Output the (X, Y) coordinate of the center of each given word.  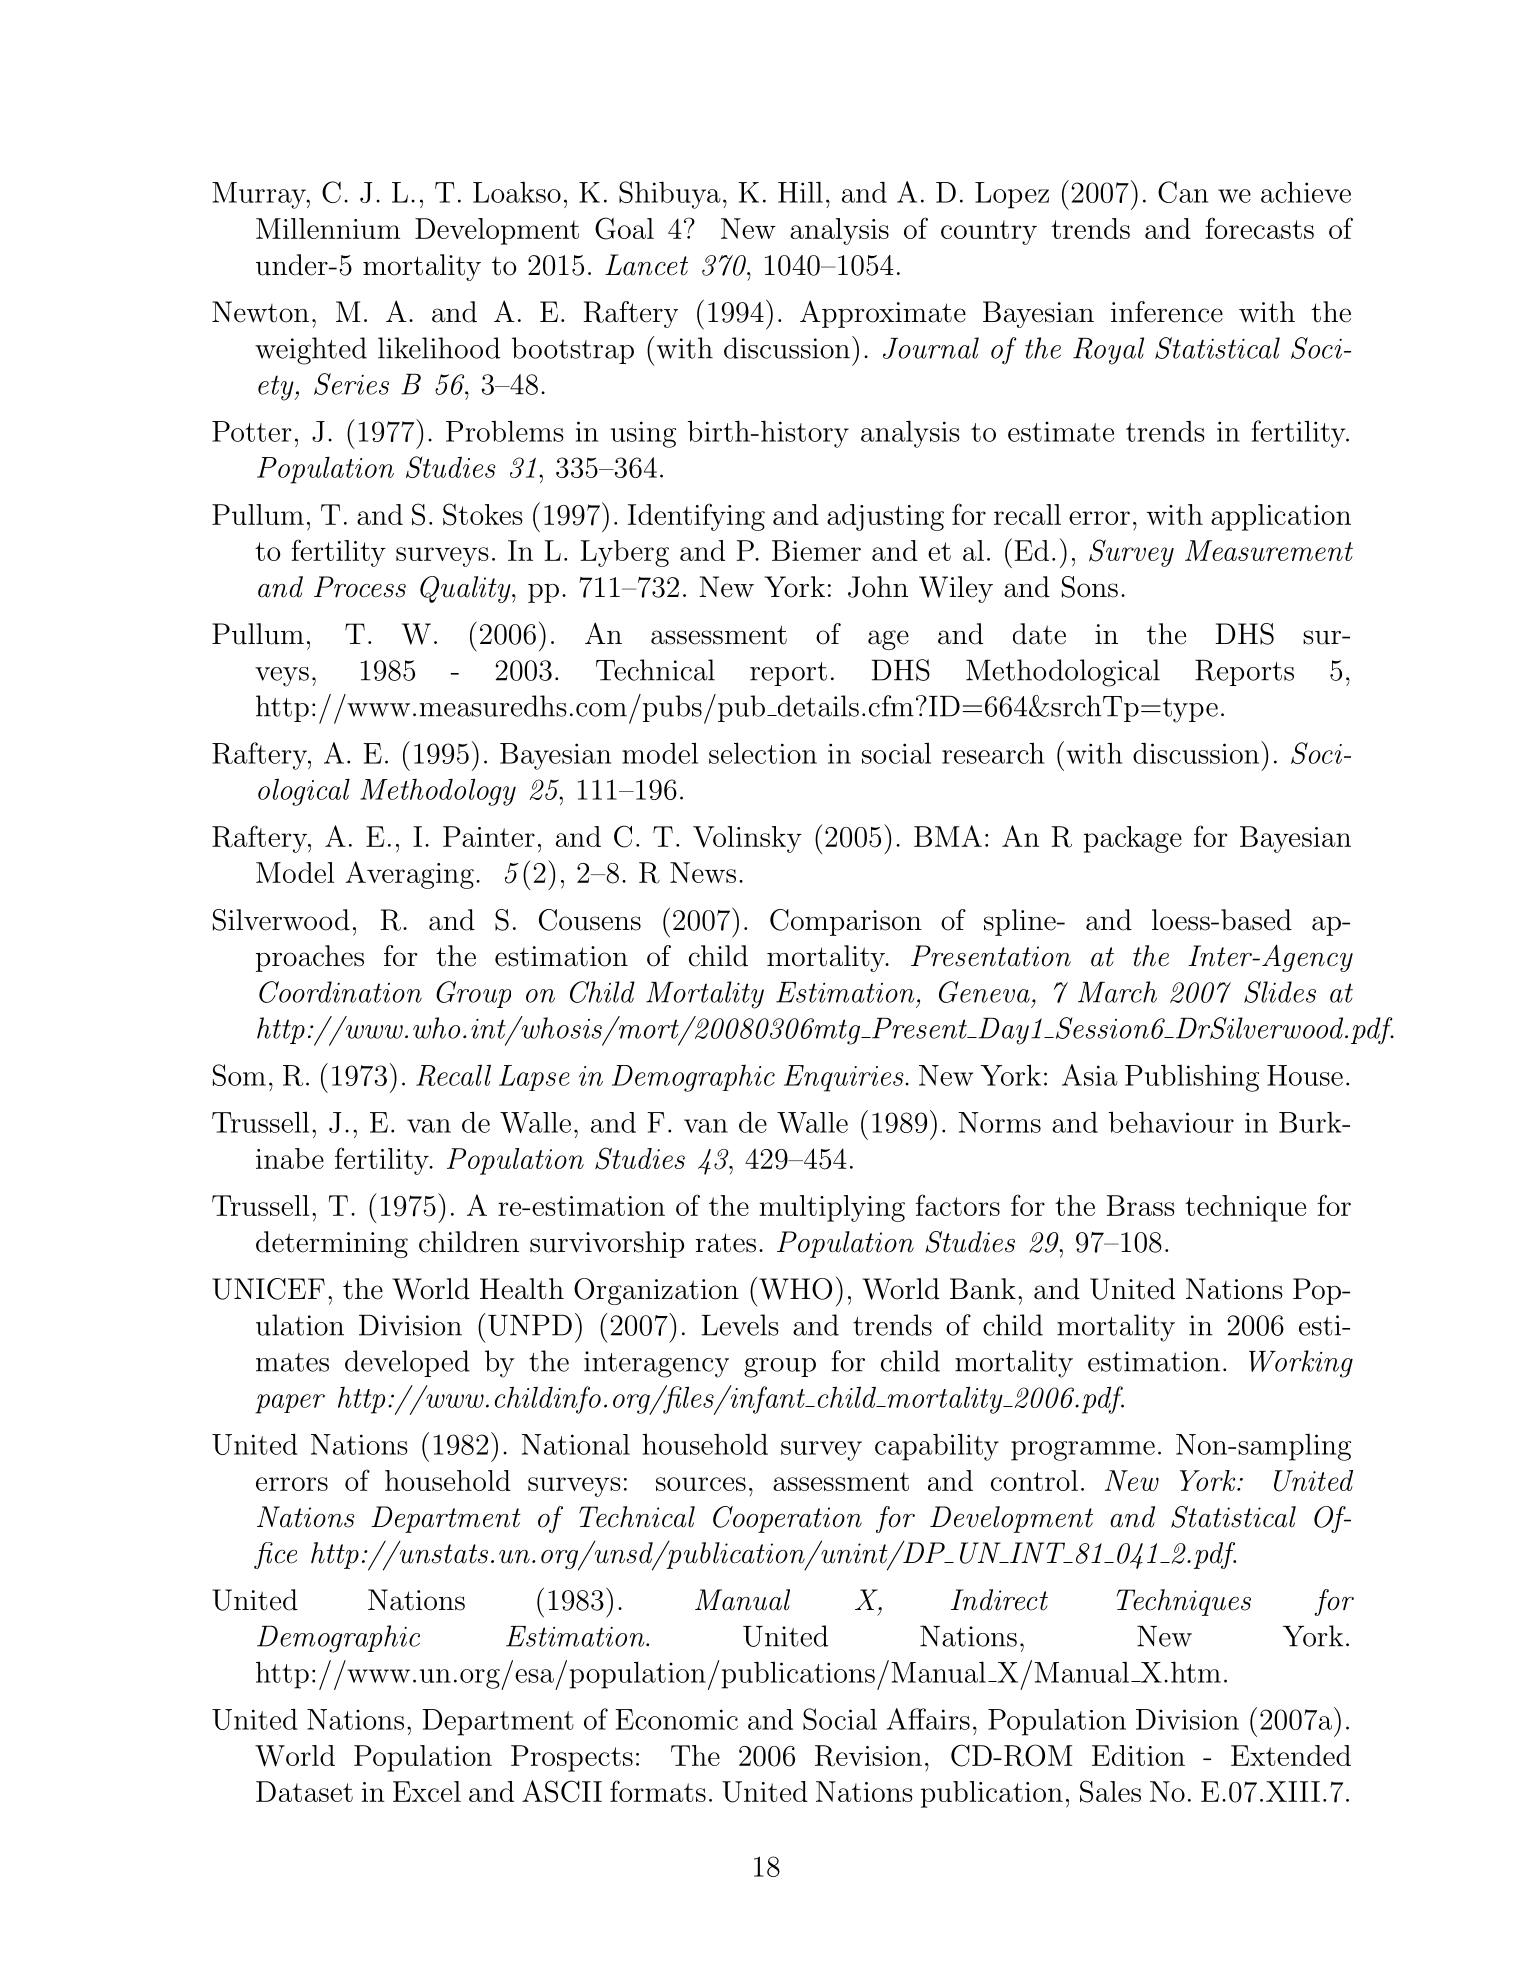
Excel (427, 1791)
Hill (800, 192)
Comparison (846, 922)
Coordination (340, 992)
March (1117, 992)
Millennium (328, 228)
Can (1183, 192)
